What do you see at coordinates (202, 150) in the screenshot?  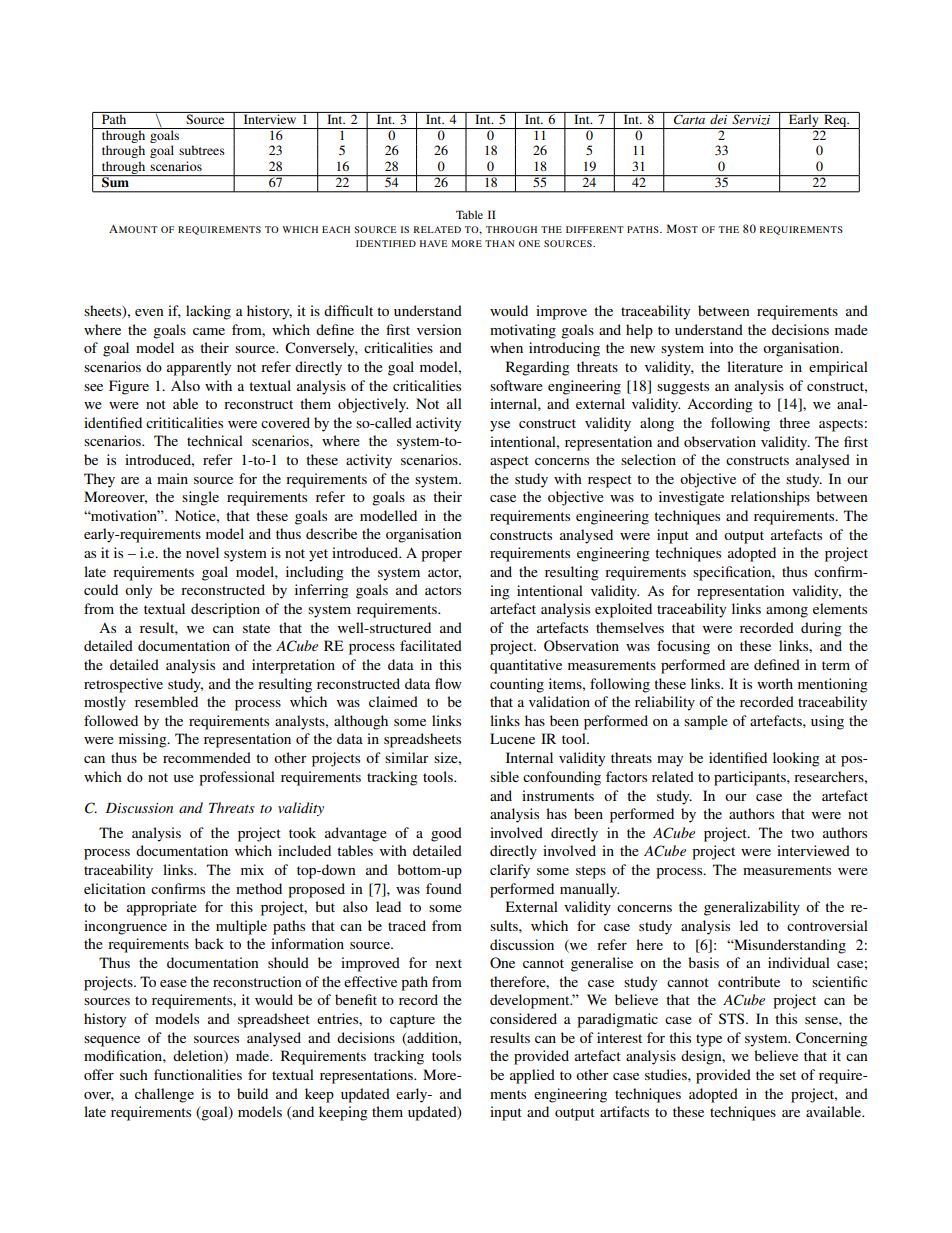 I see `subtrees` at bounding box center [202, 150].
